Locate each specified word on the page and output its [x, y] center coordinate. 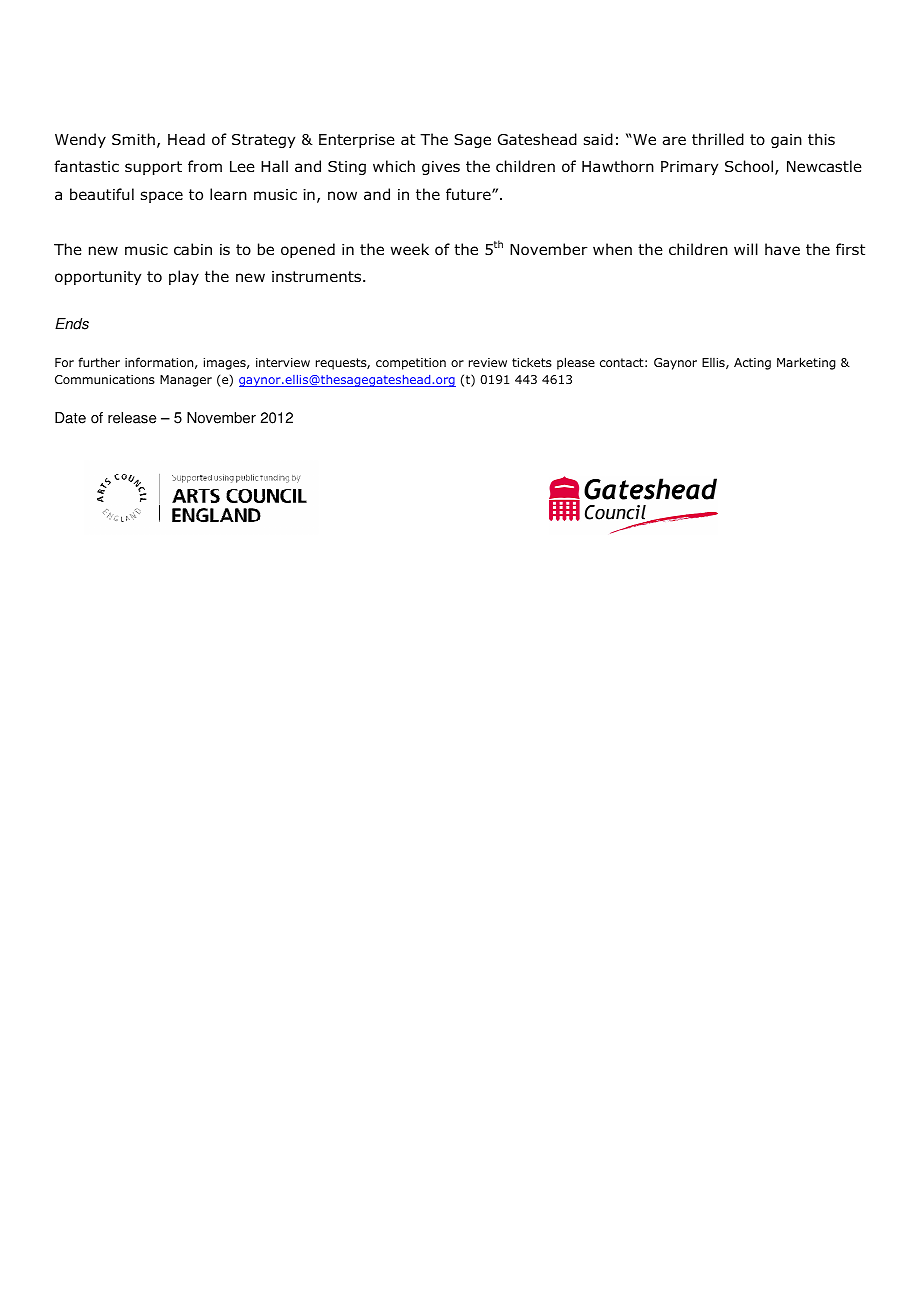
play [184, 277]
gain [786, 141]
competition [411, 364]
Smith [133, 139]
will [746, 249]
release [132, 418]
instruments [316, 276]
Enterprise [357, 141]
